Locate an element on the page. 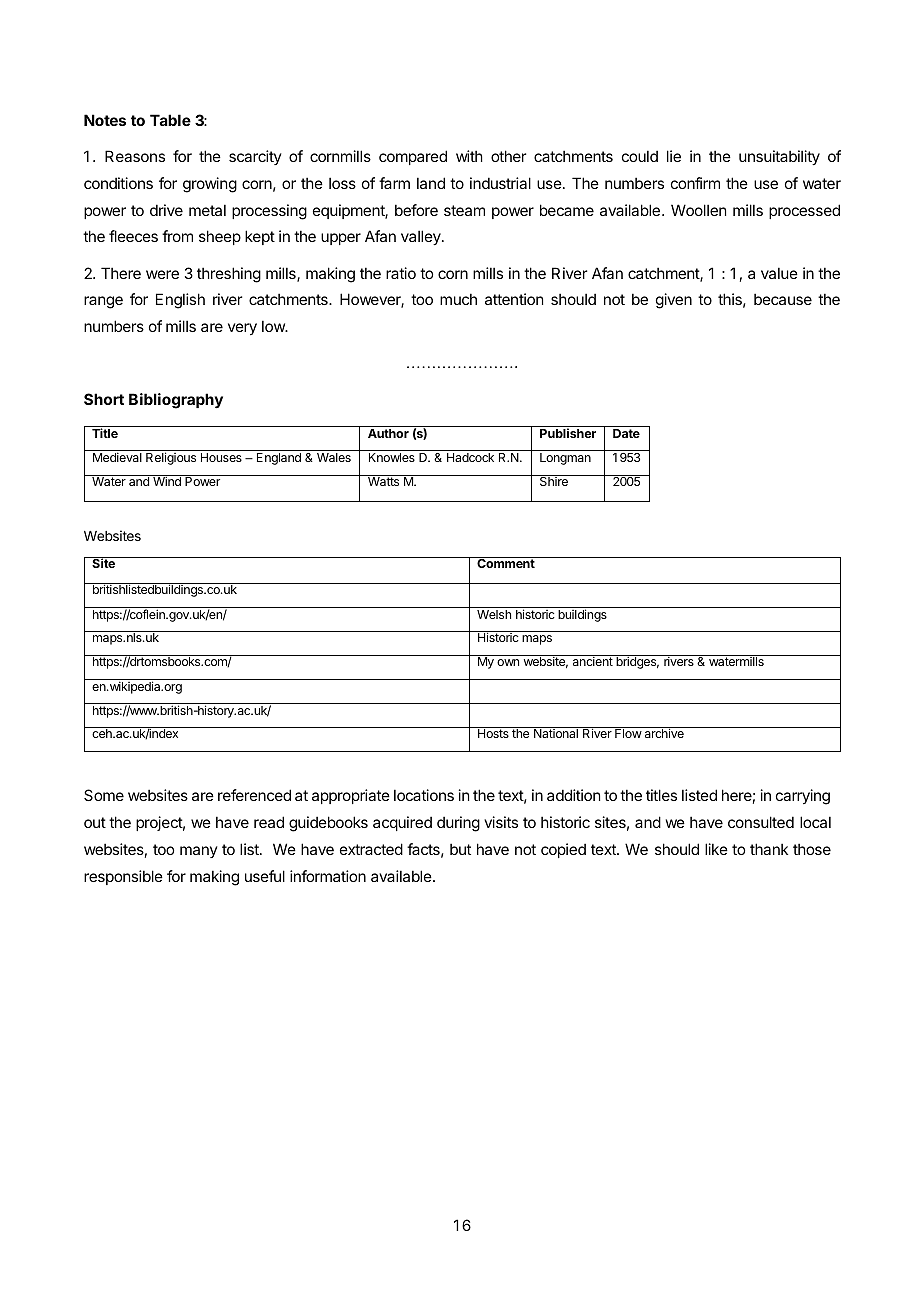  but is located at coordinates (460, 849).
